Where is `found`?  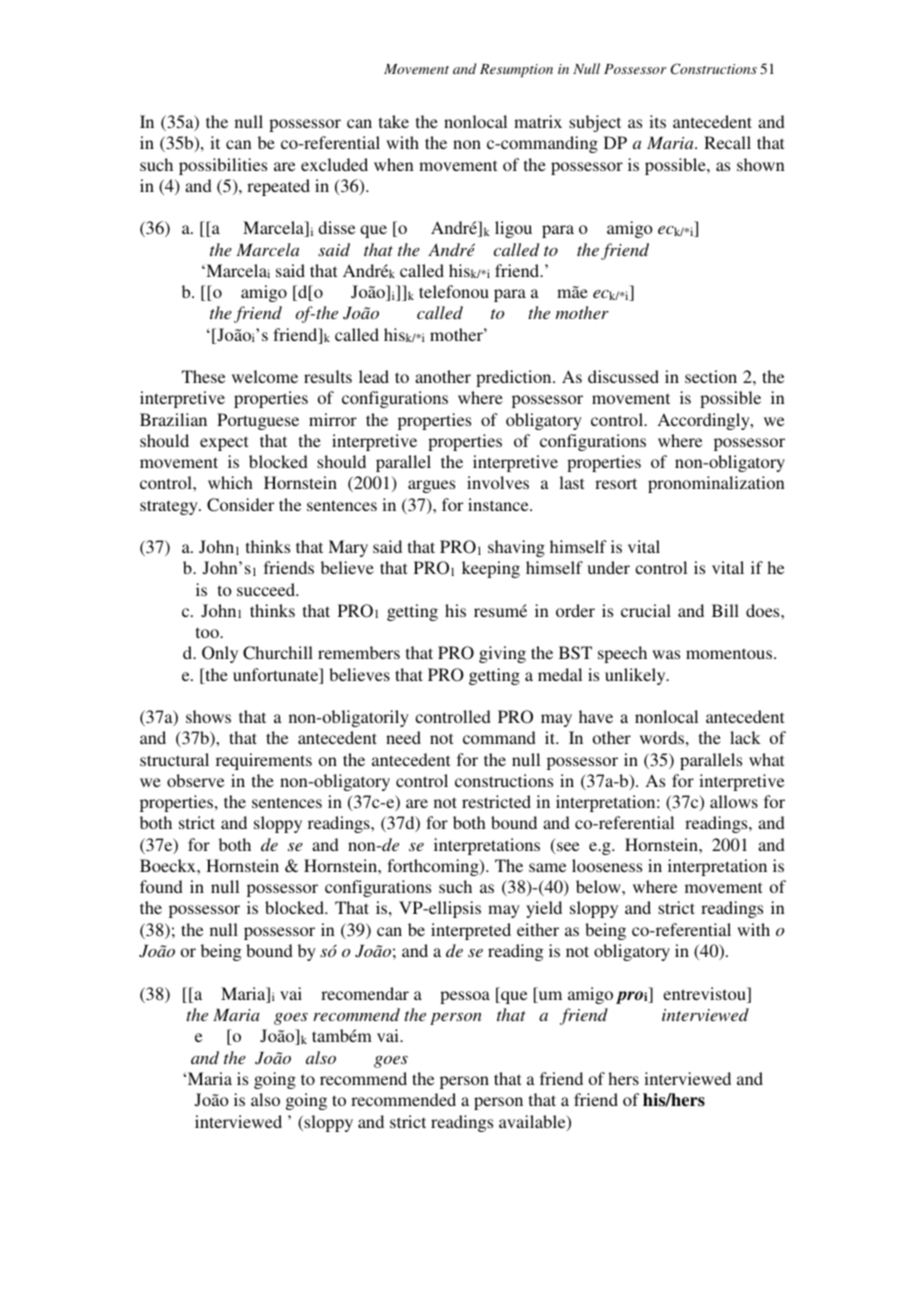
found is located at coordinates (161, 886).
